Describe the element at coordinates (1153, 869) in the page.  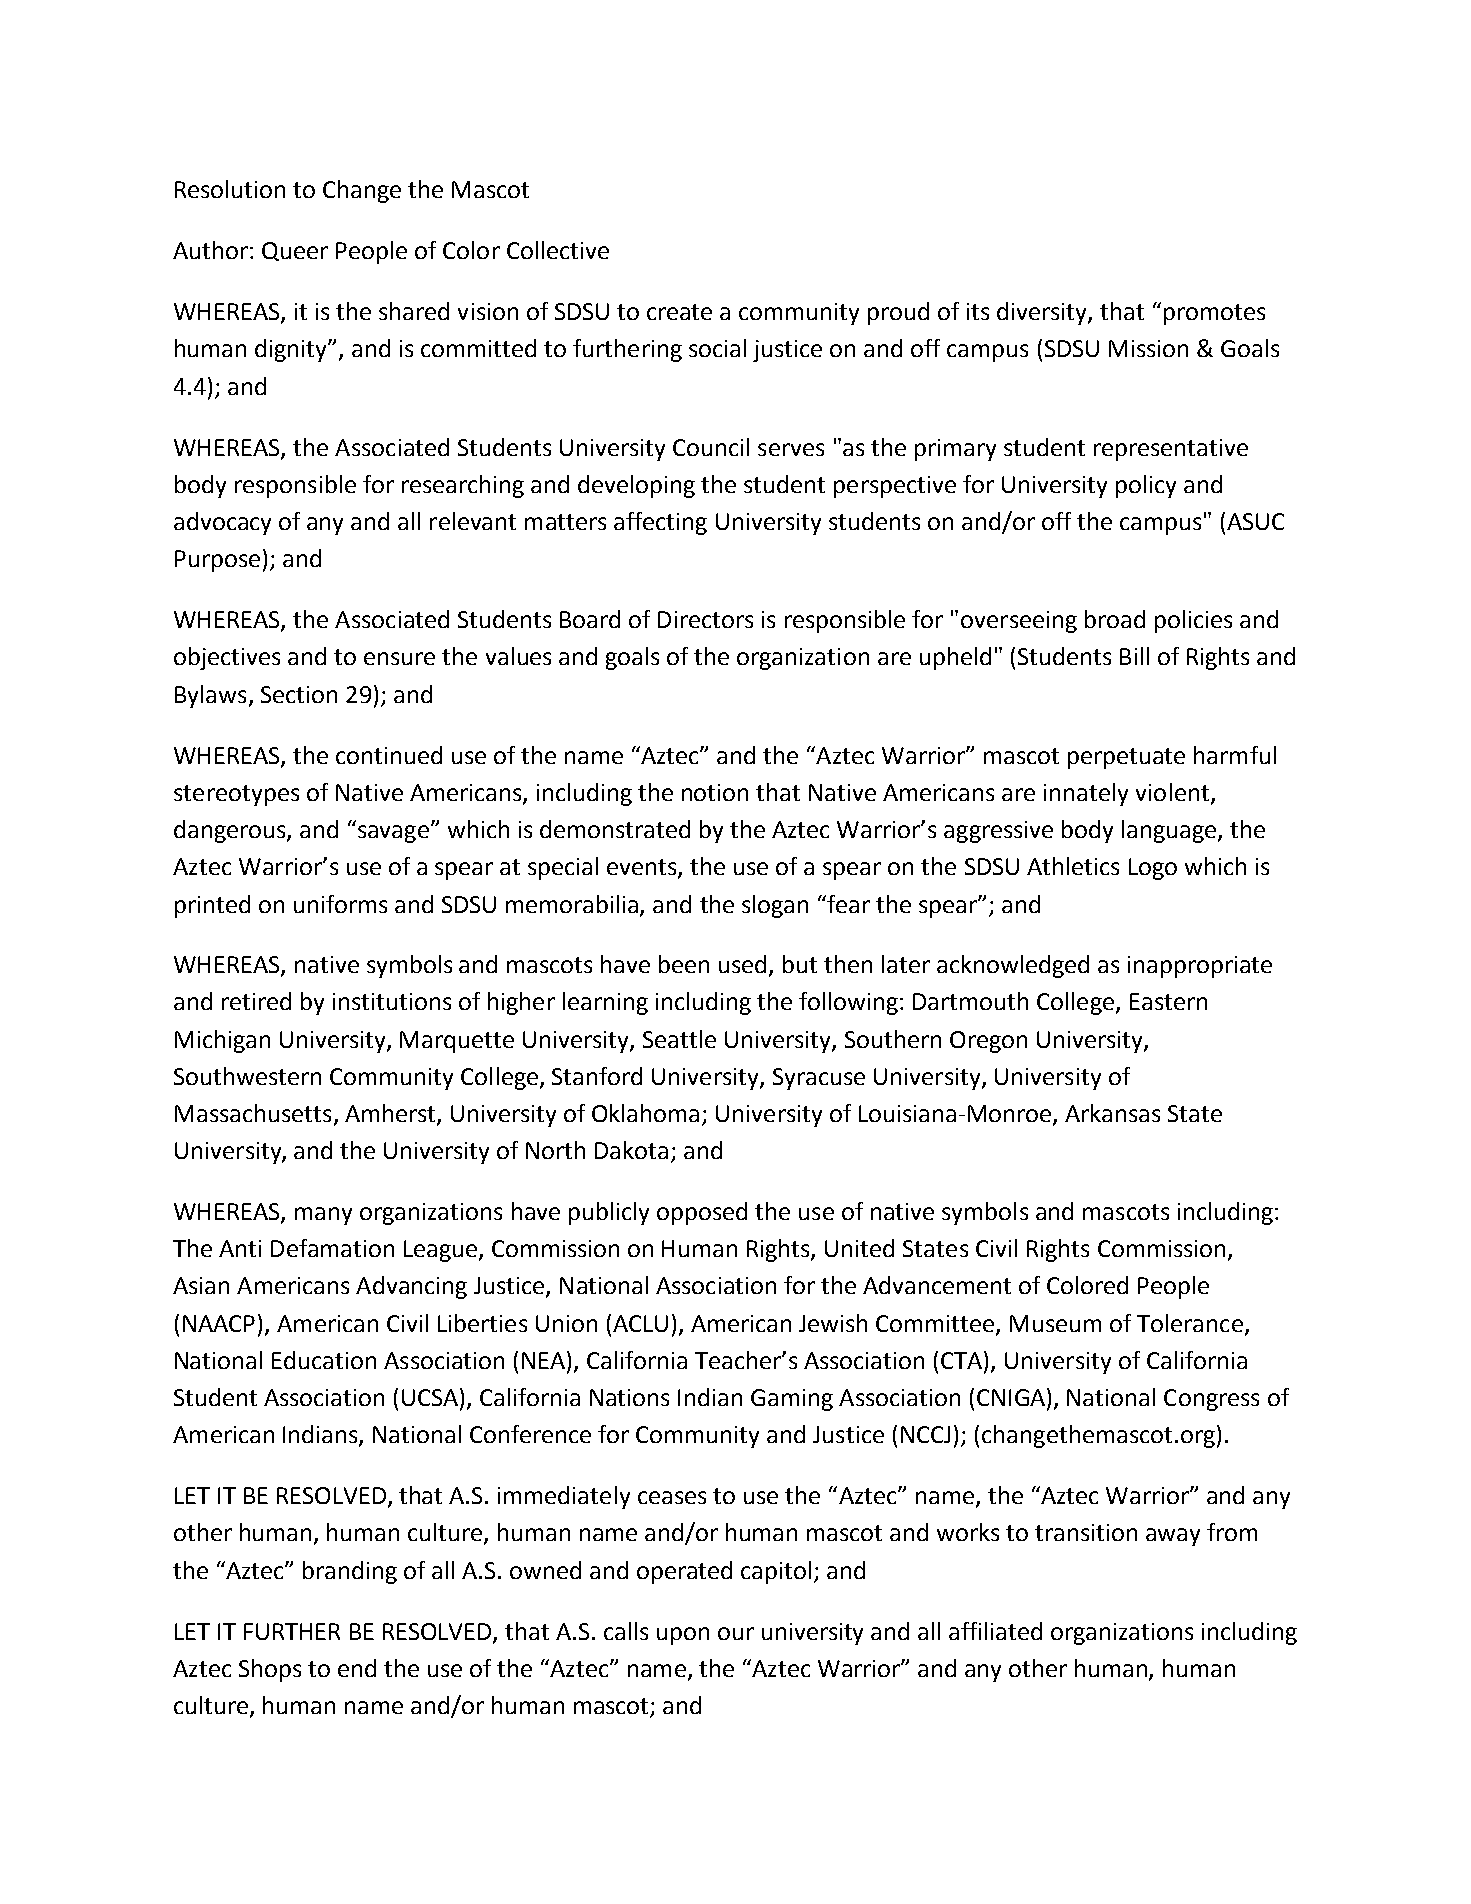
I see `Logo` at that location.
